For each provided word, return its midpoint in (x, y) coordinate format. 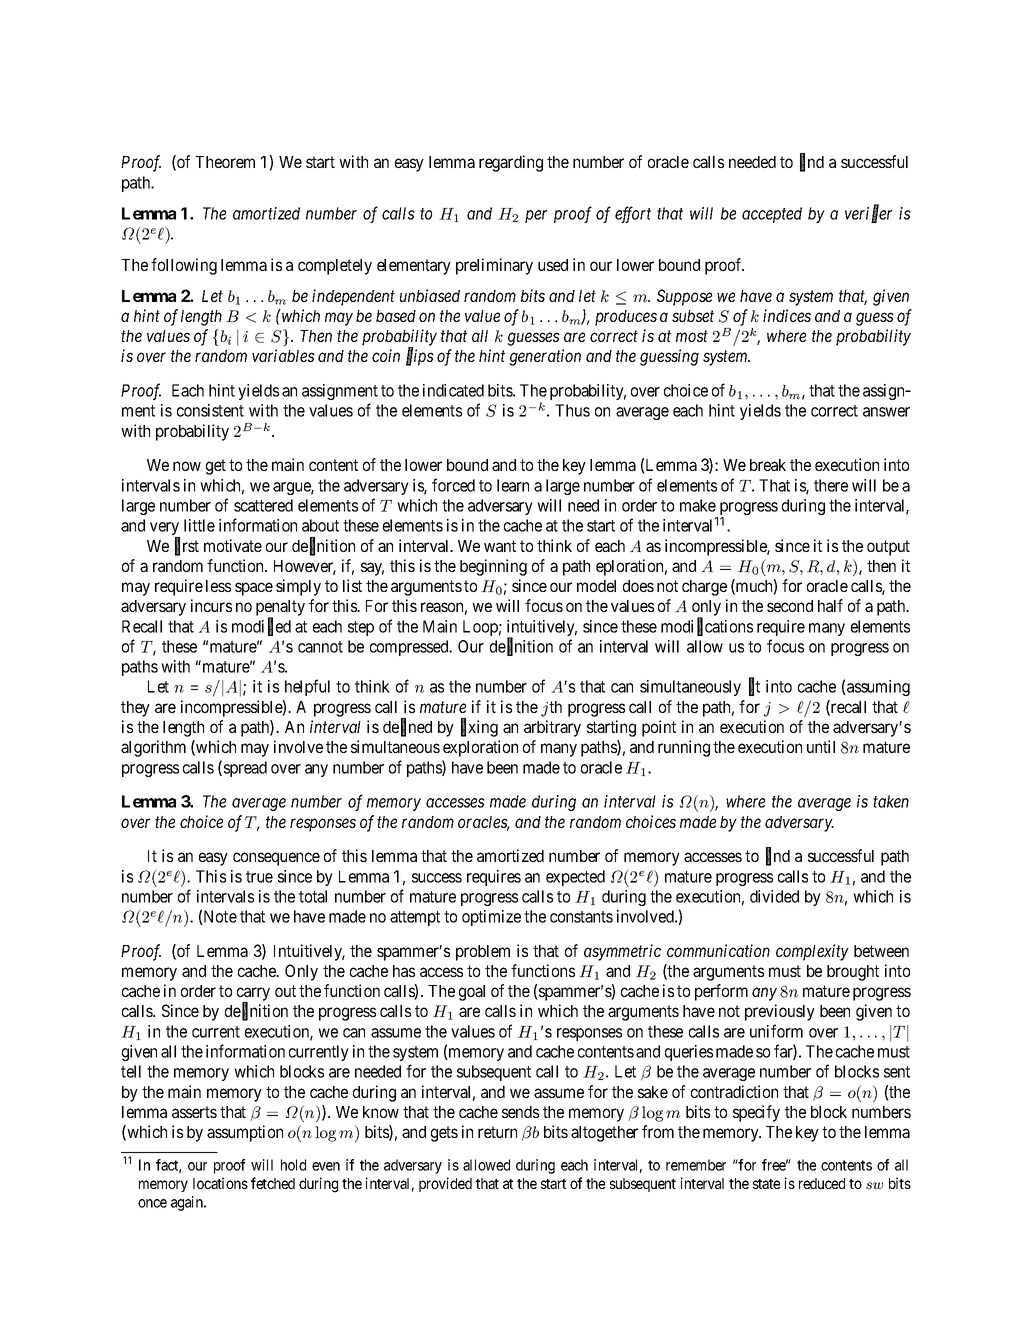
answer (886, 412)
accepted (772, 215)
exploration (480, 748)
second (790, 606)
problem (483, 953)
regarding (511, 163)
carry (253, 995)
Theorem (225, 162)
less (218, 586)
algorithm (153, 748)
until (821, 746)
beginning (493, 567)
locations (220, 1183)
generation (545, 357)
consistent (210, 410)
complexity (812, 952)
